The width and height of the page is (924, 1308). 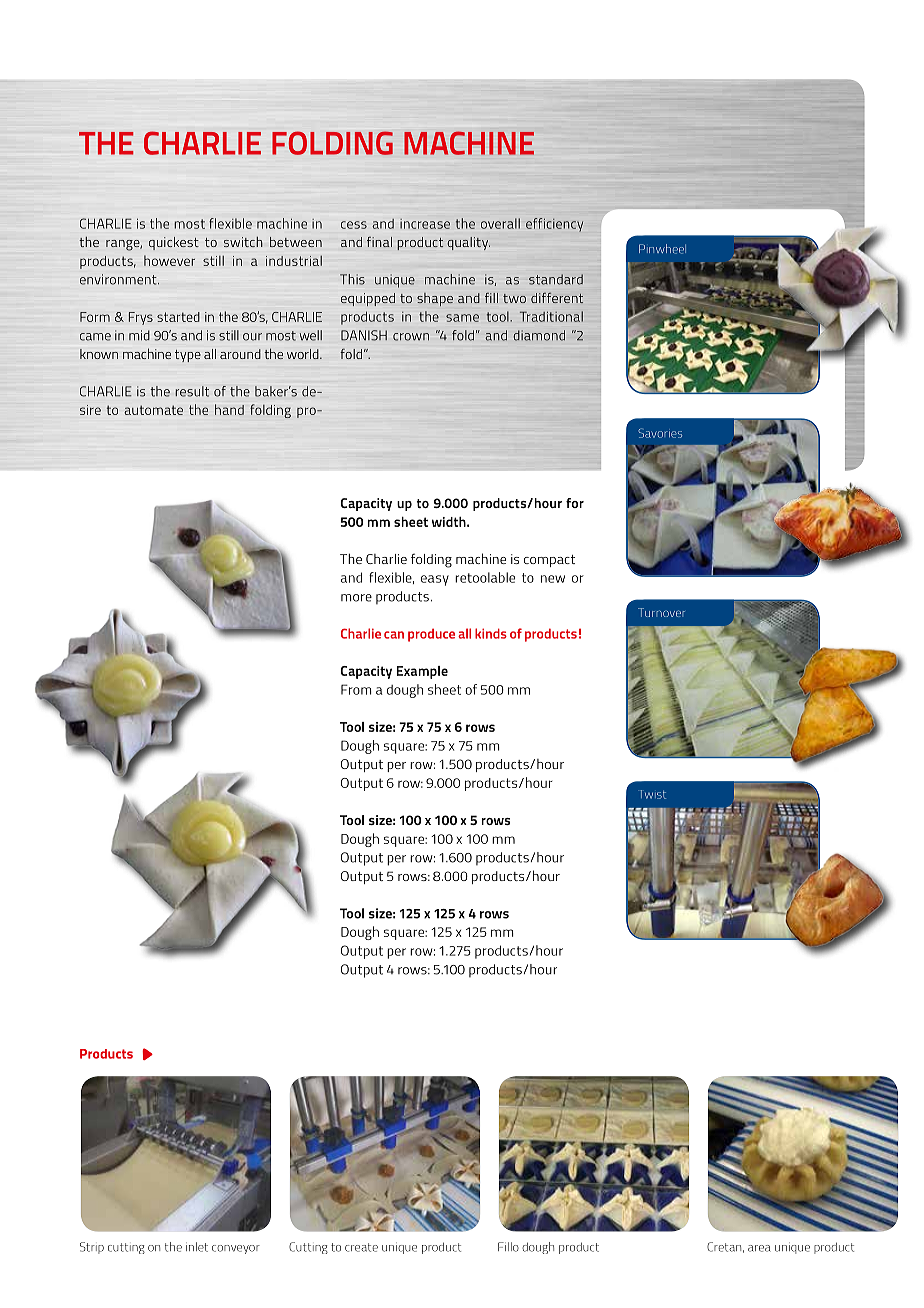 What do you see at coordinates (356, 689) in the page?
I see `From` at bounding box center [356, 689].
